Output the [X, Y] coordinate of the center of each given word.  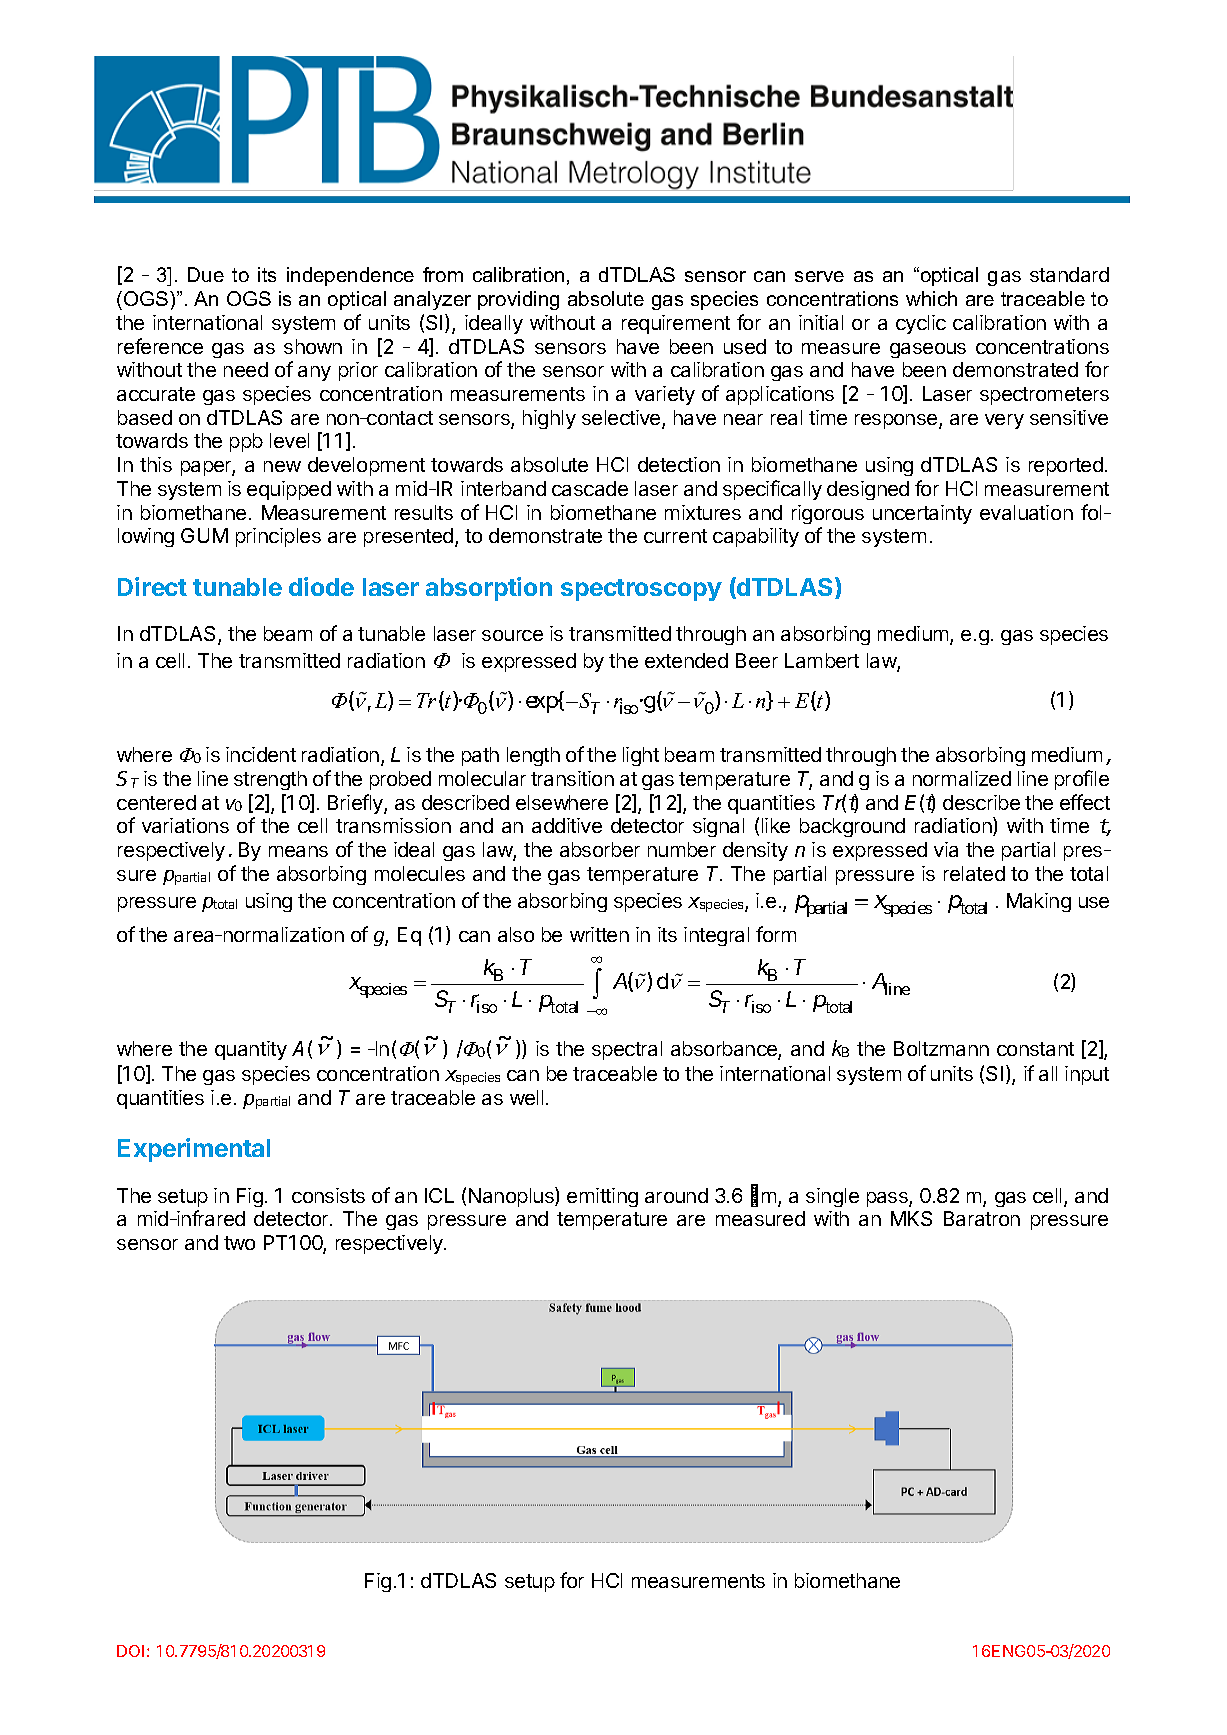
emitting [602, 1197]
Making [1039, 902]
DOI [130, 1651]
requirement [676, 324]
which [931, 298]
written [599, 934]
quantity [251, 1050]
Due [206, 274]
